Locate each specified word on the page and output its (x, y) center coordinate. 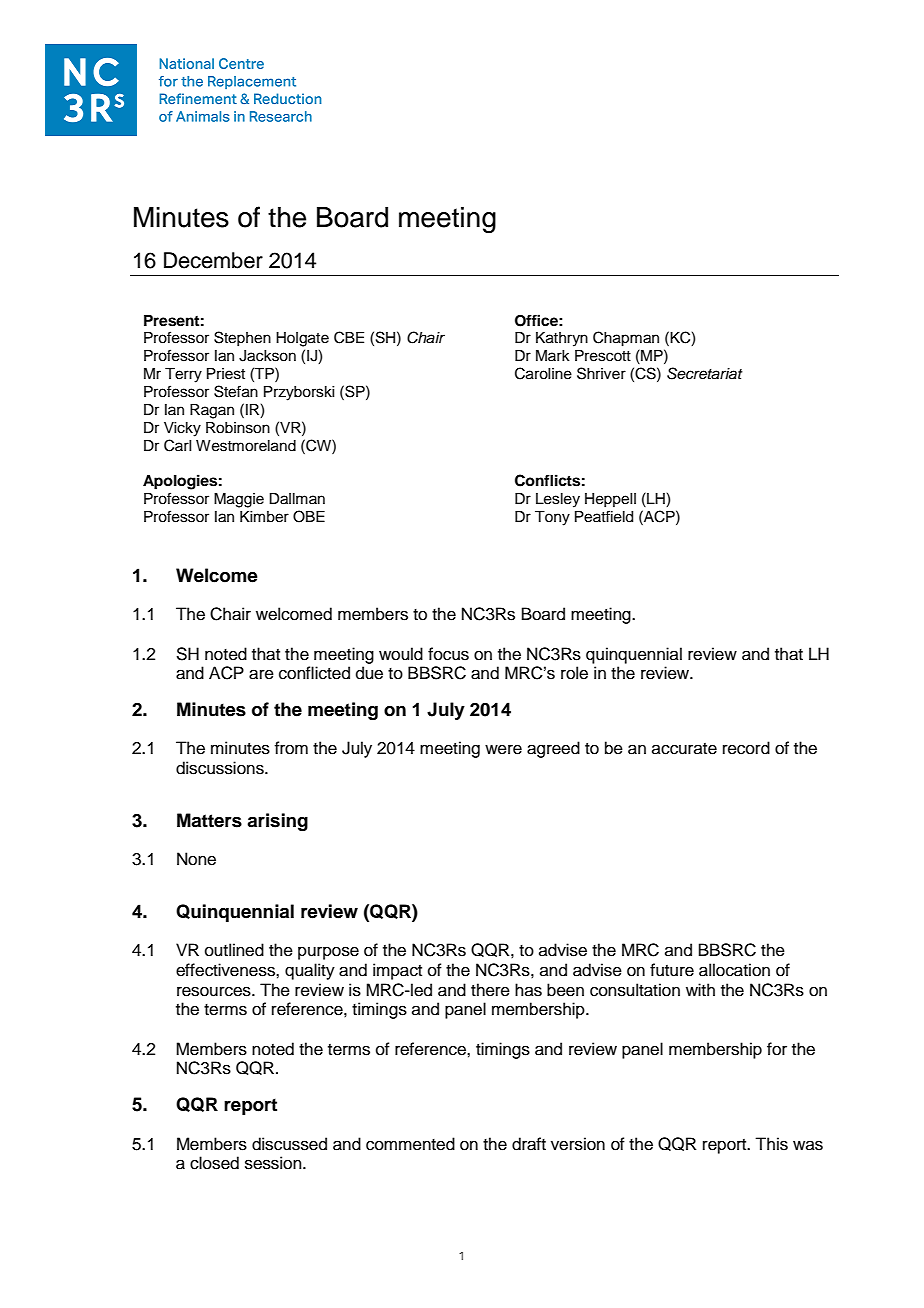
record (746, 748)
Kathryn (562, 339)
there (490, 990)
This (771, 1144)
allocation (734, 970)
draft (529, 1144)
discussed (289, 1144)
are (261, 674)
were (503, 749)
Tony (552, 518)
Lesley (558, 500)
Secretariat (705, 373)
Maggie (239, 500)
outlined (234, 950)
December (213, 260)
